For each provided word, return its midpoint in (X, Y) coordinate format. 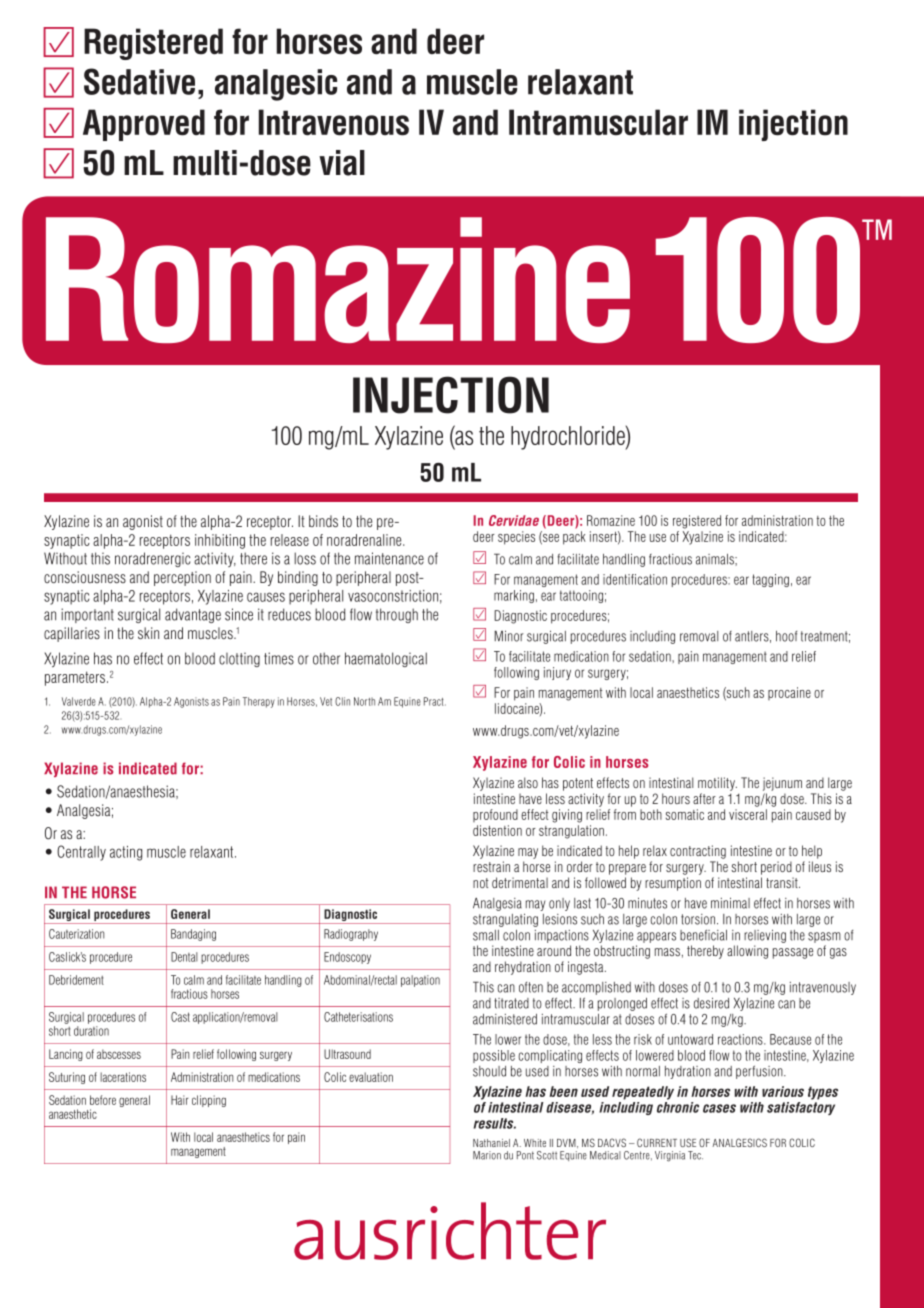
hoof (786, 636)
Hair (179, 1100)
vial (342, 163)
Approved (144, 125)
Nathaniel (491, 1143)
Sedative (139, 81)
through (397, 615)
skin (148, 633)
